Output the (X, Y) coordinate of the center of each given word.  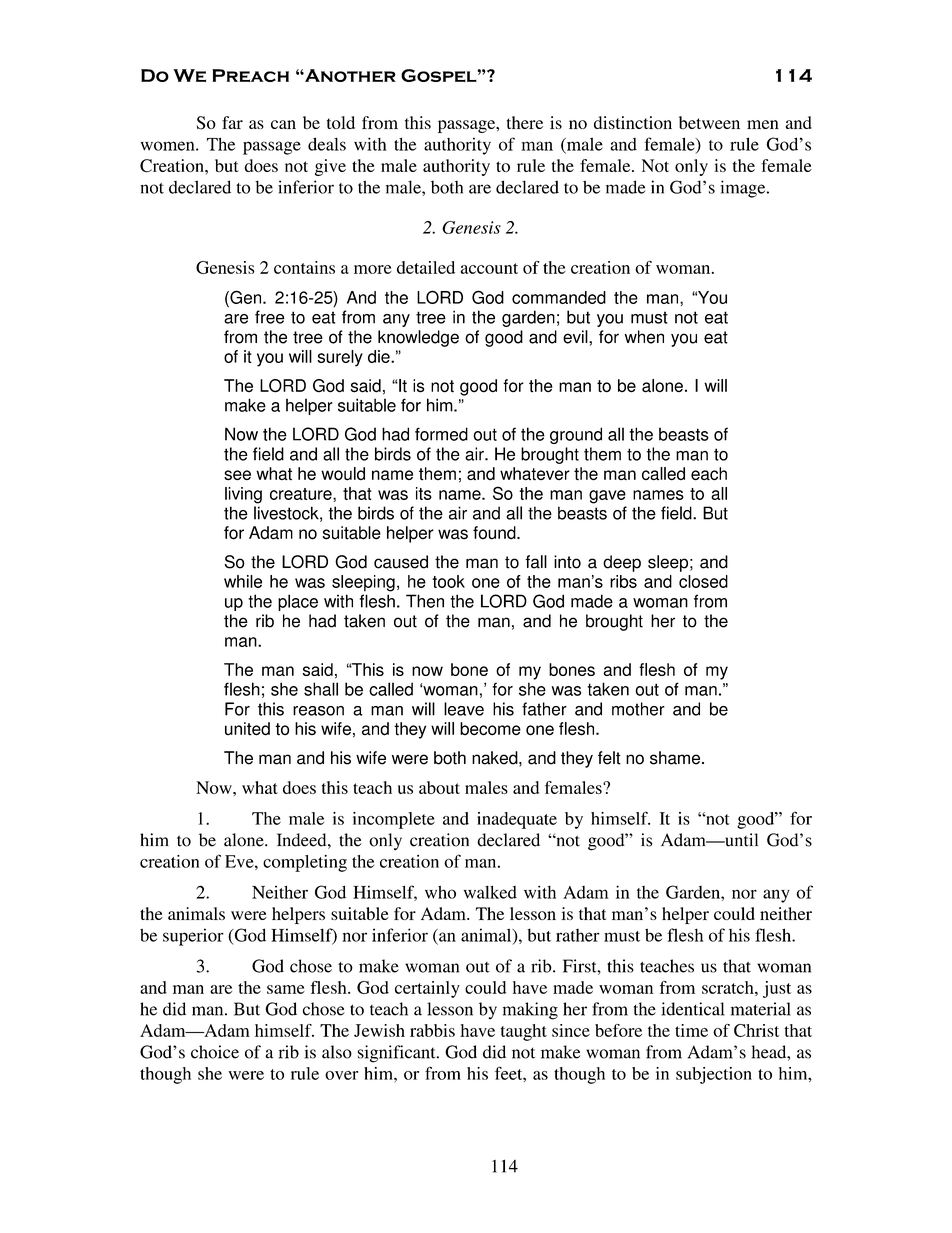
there (525, 122)
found (495, 533)
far (232, 122)
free (270, 317)
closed (703, 581)
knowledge (418, 338)
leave (464, 709)
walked (490, 892)
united (247, 729)
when (644, 337)
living (243, 495)
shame (676, 758)
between (709, 122)
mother (638, 709)
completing (305, 863)
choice (215, 1052)
